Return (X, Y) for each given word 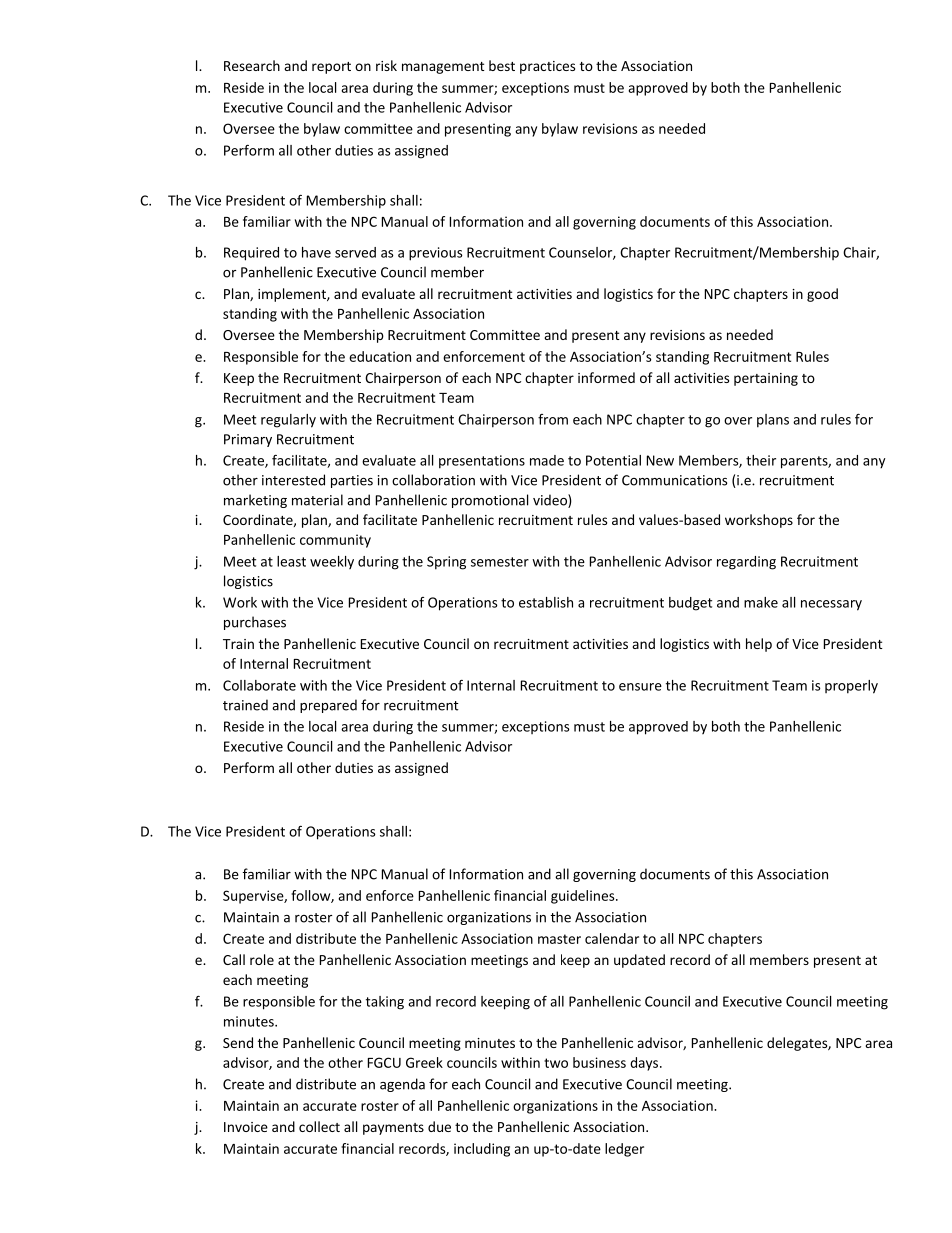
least (291, 561)
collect (319, 1126)
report (331, 68)
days (645, 1064)
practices (547, 67)
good (822, 295)
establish (546, 602)
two (556, 1063)
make (761, 602)
